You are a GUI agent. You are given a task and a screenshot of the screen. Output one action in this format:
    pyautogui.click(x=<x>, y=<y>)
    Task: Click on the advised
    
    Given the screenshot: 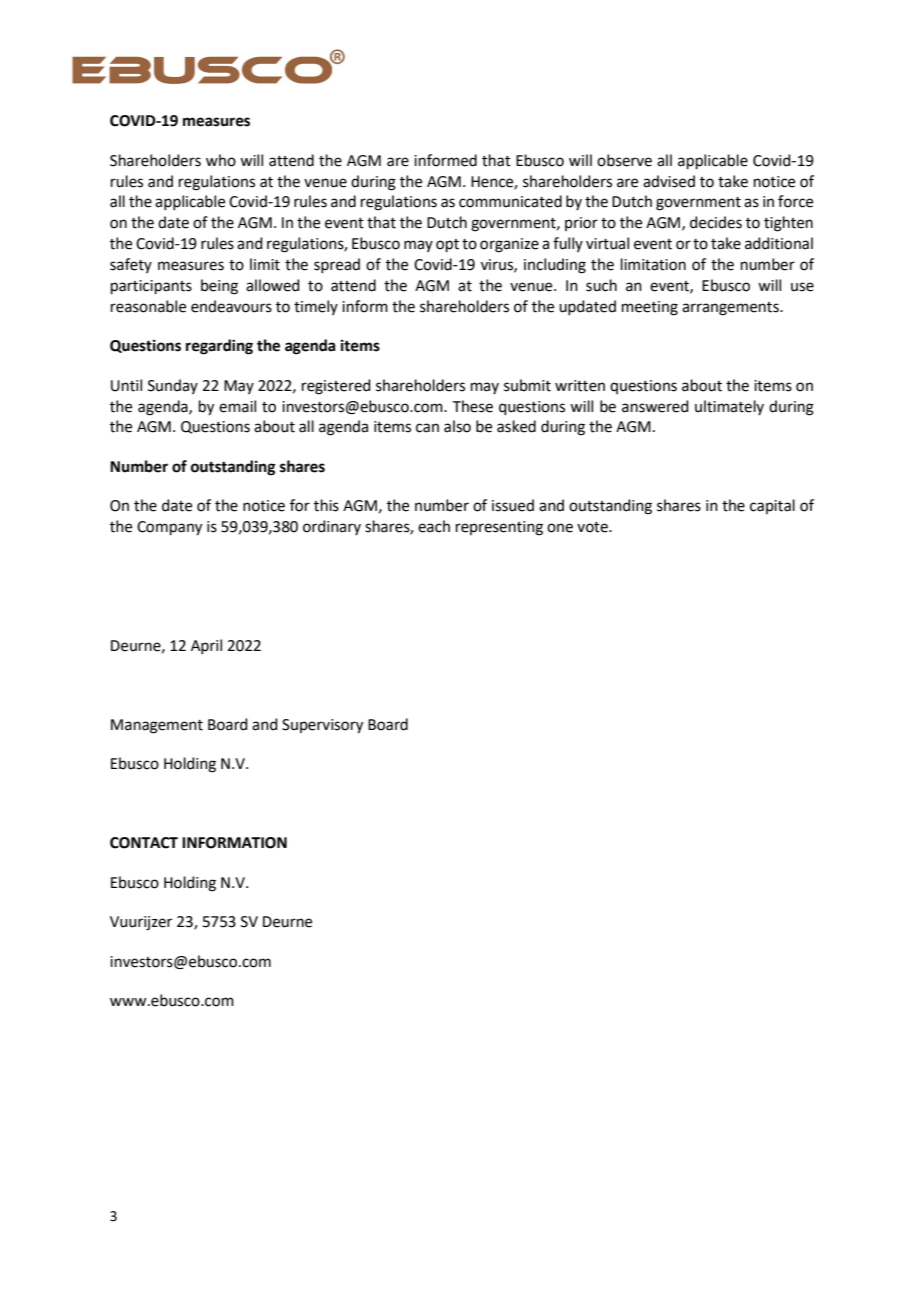 What is the action you would take?
    pyautogui.click(x=669, y=181)
